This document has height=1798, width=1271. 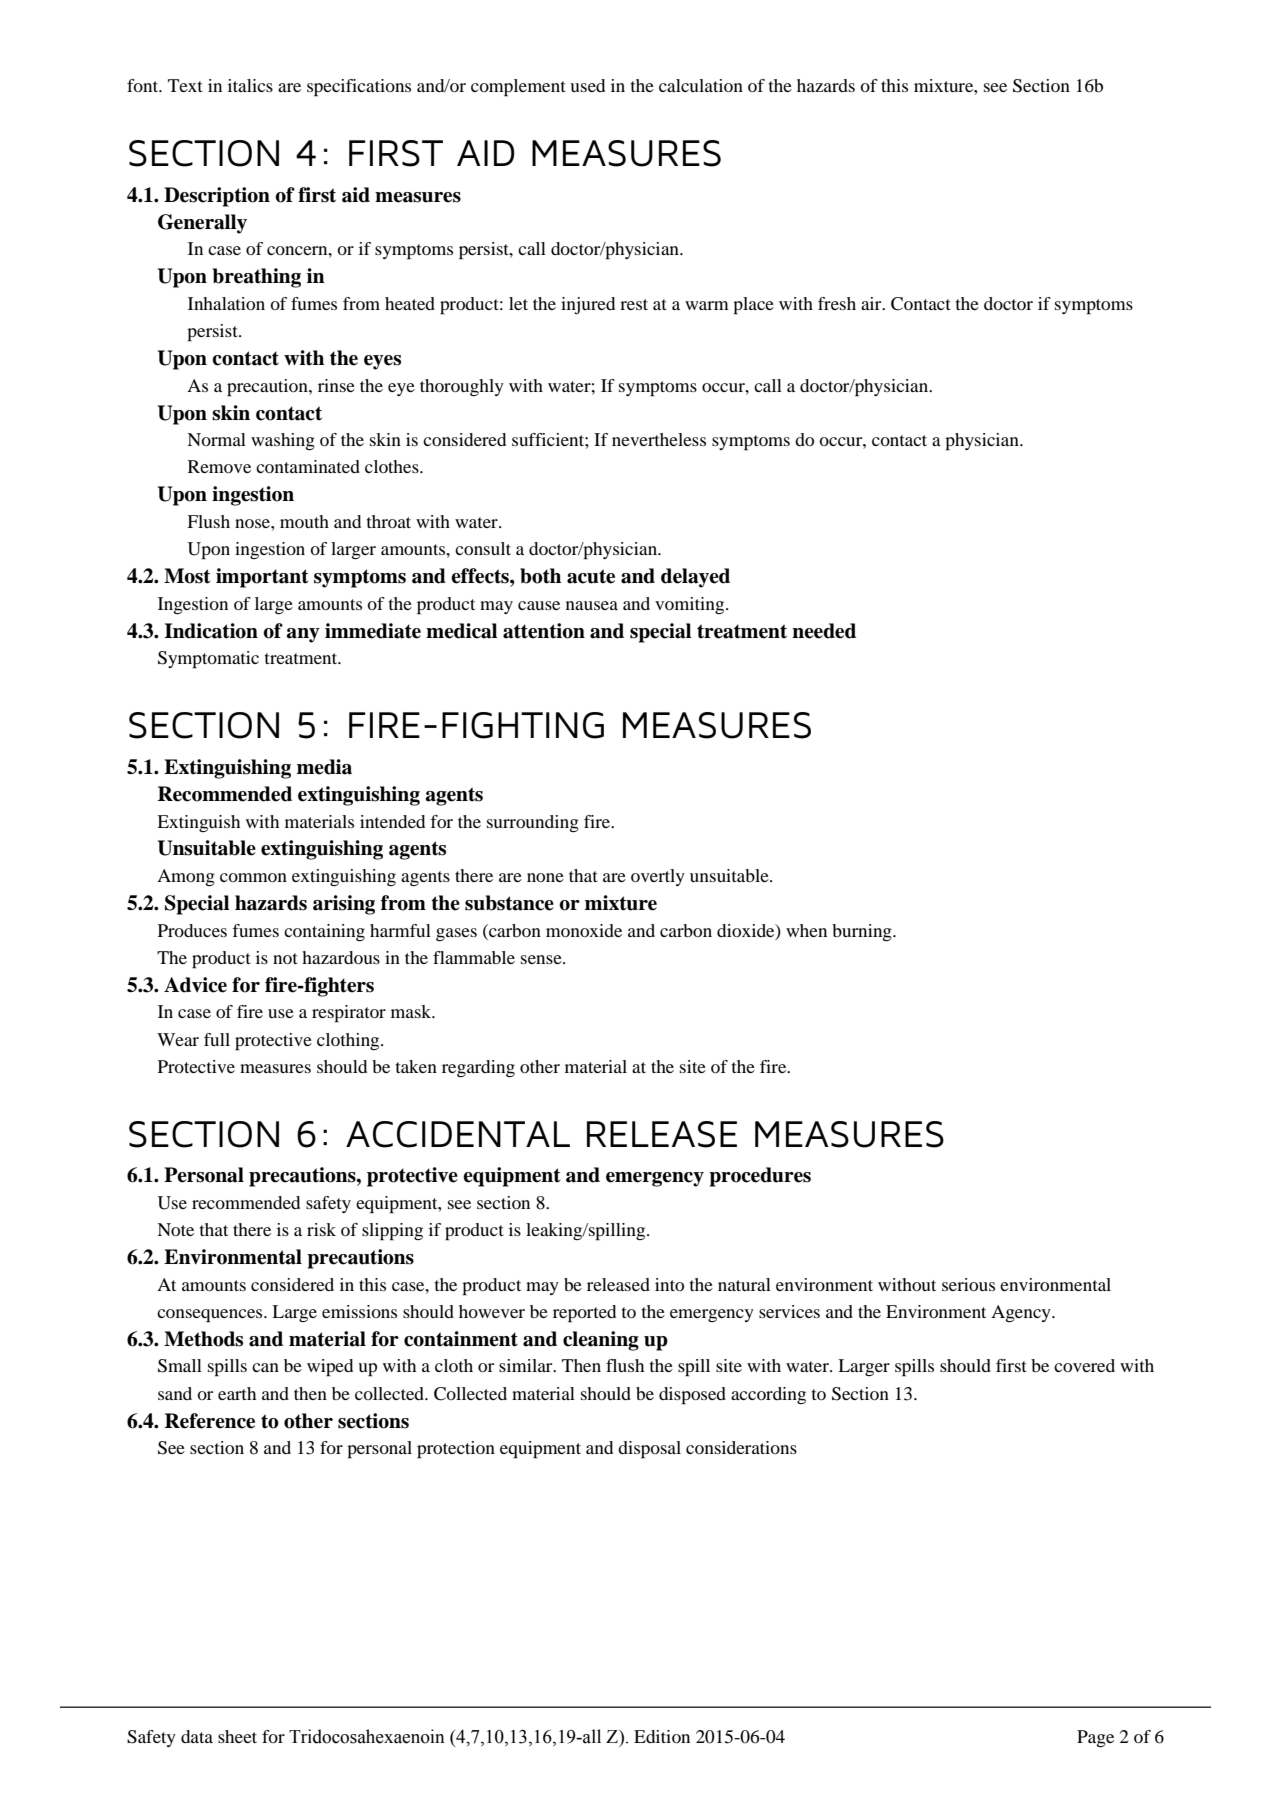 What do you see at coordinates (1095, 1738) in the document?
I see `Page` at bounding box center [1095, 1738].
